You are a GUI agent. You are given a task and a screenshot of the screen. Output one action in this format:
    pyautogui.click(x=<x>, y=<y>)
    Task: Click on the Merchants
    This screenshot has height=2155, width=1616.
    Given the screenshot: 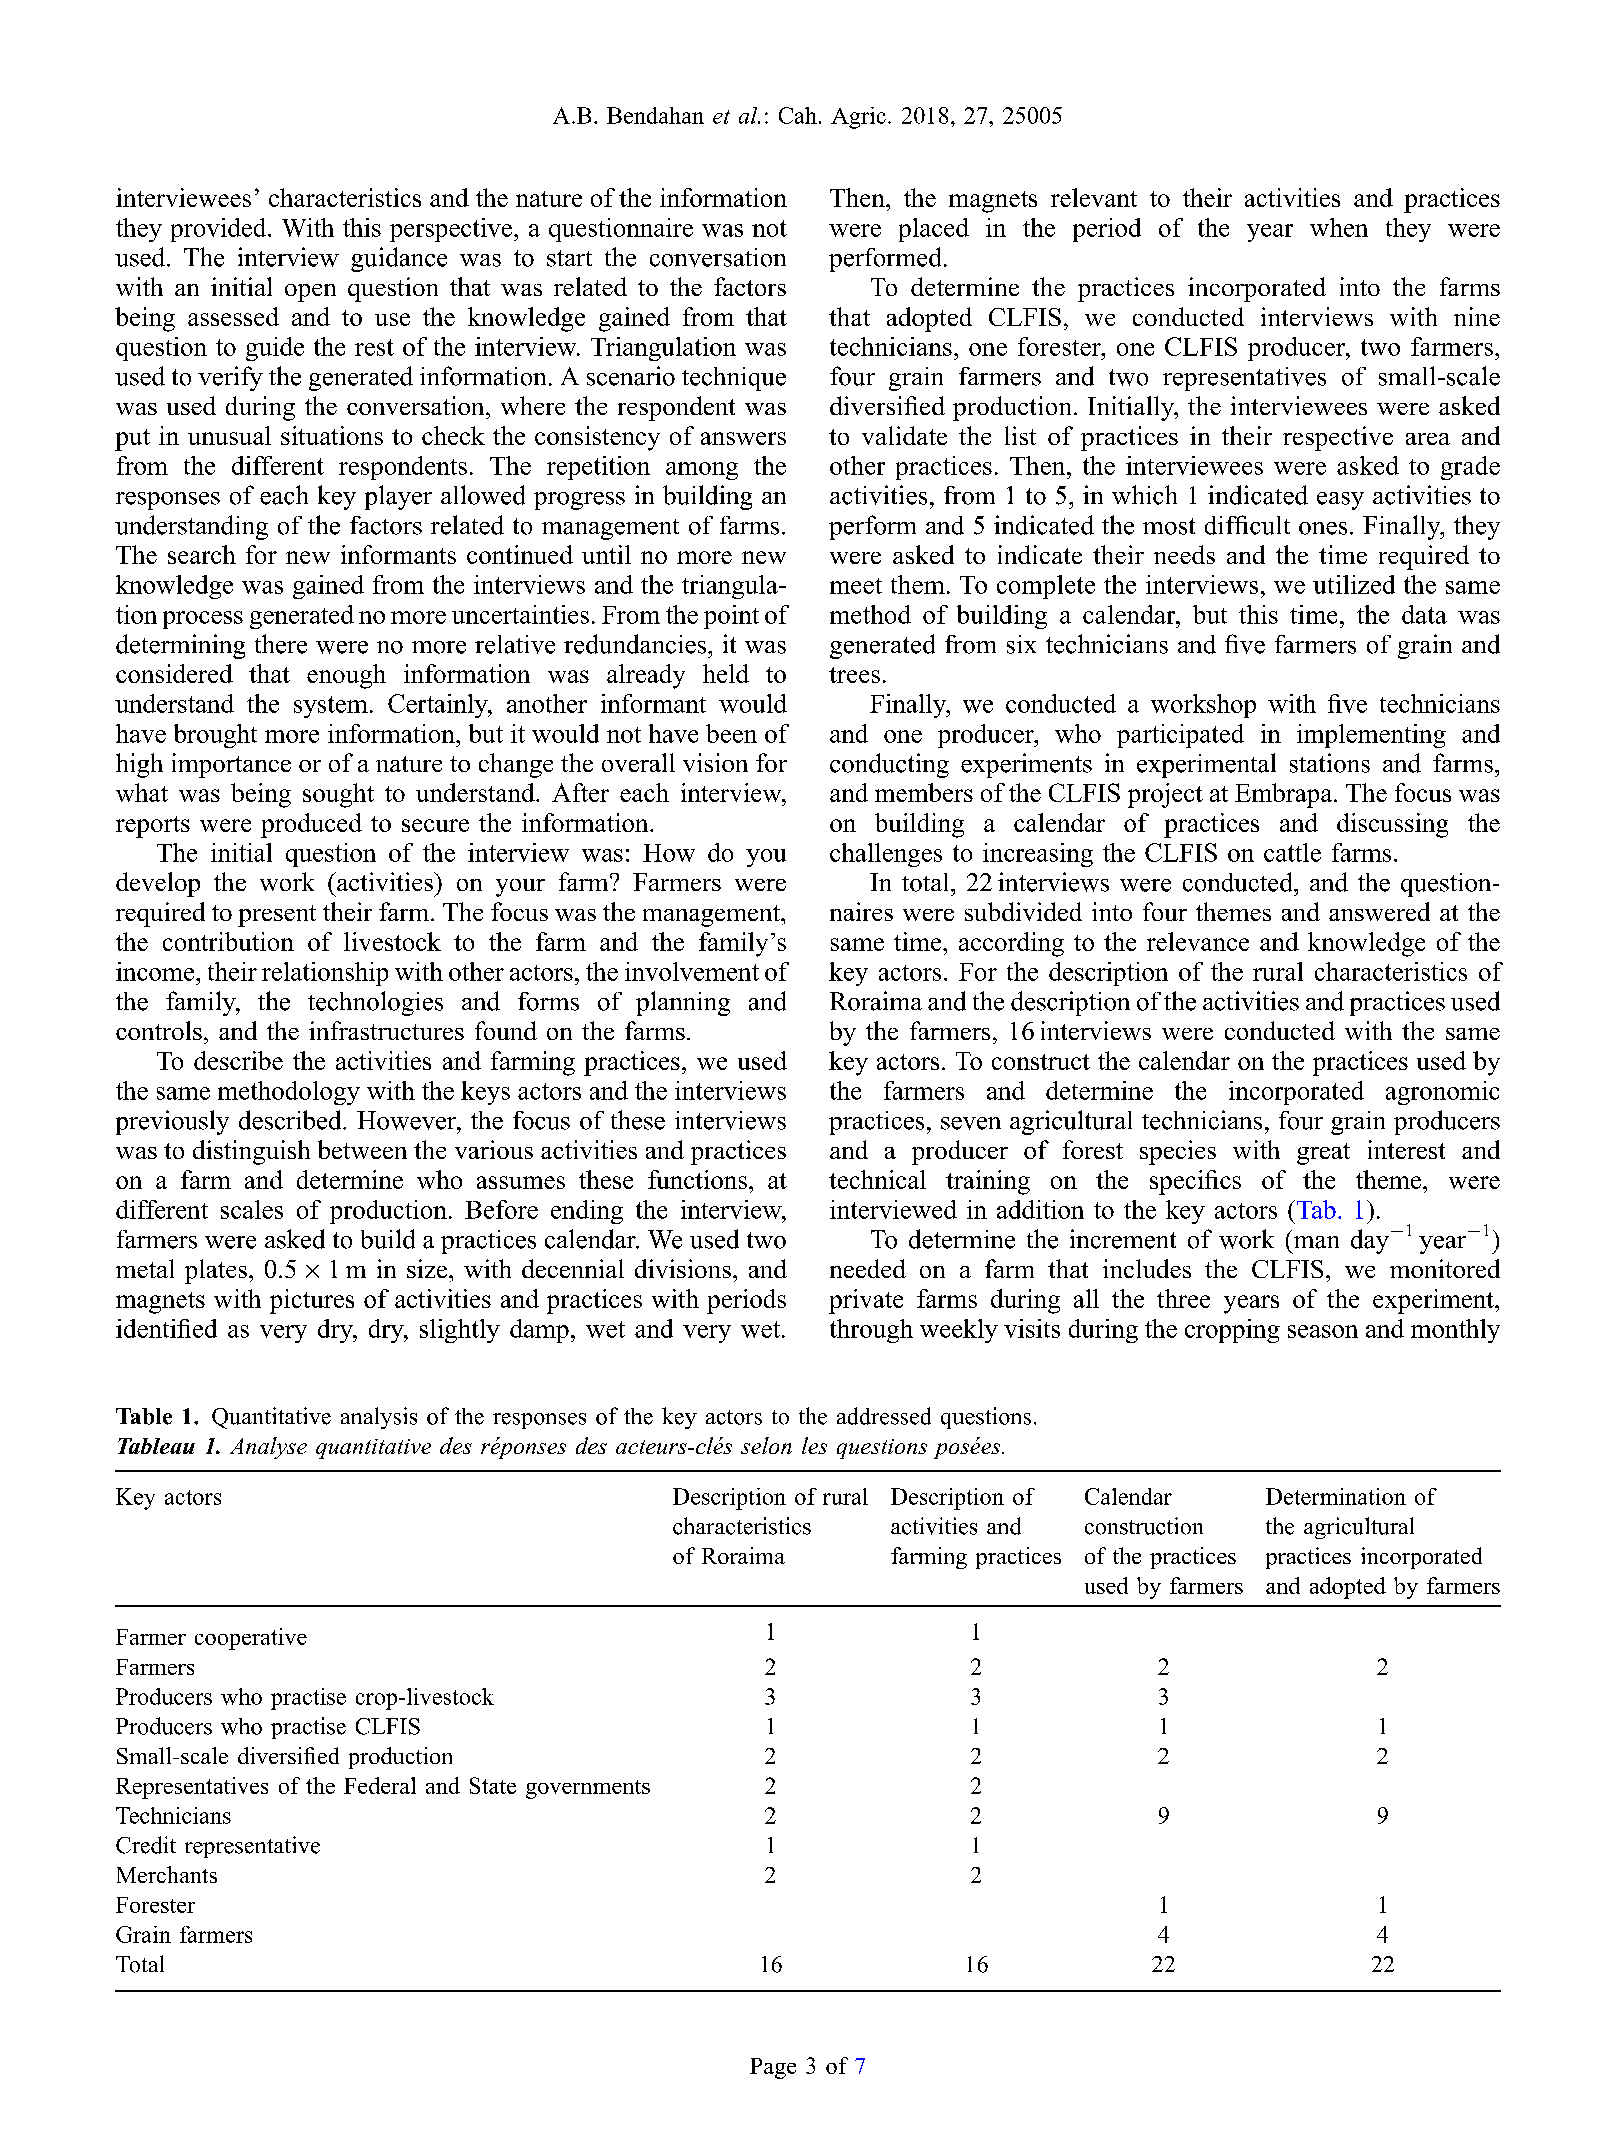 What is the action you would take?
    pyautogui.click(x=167, y=1874)
